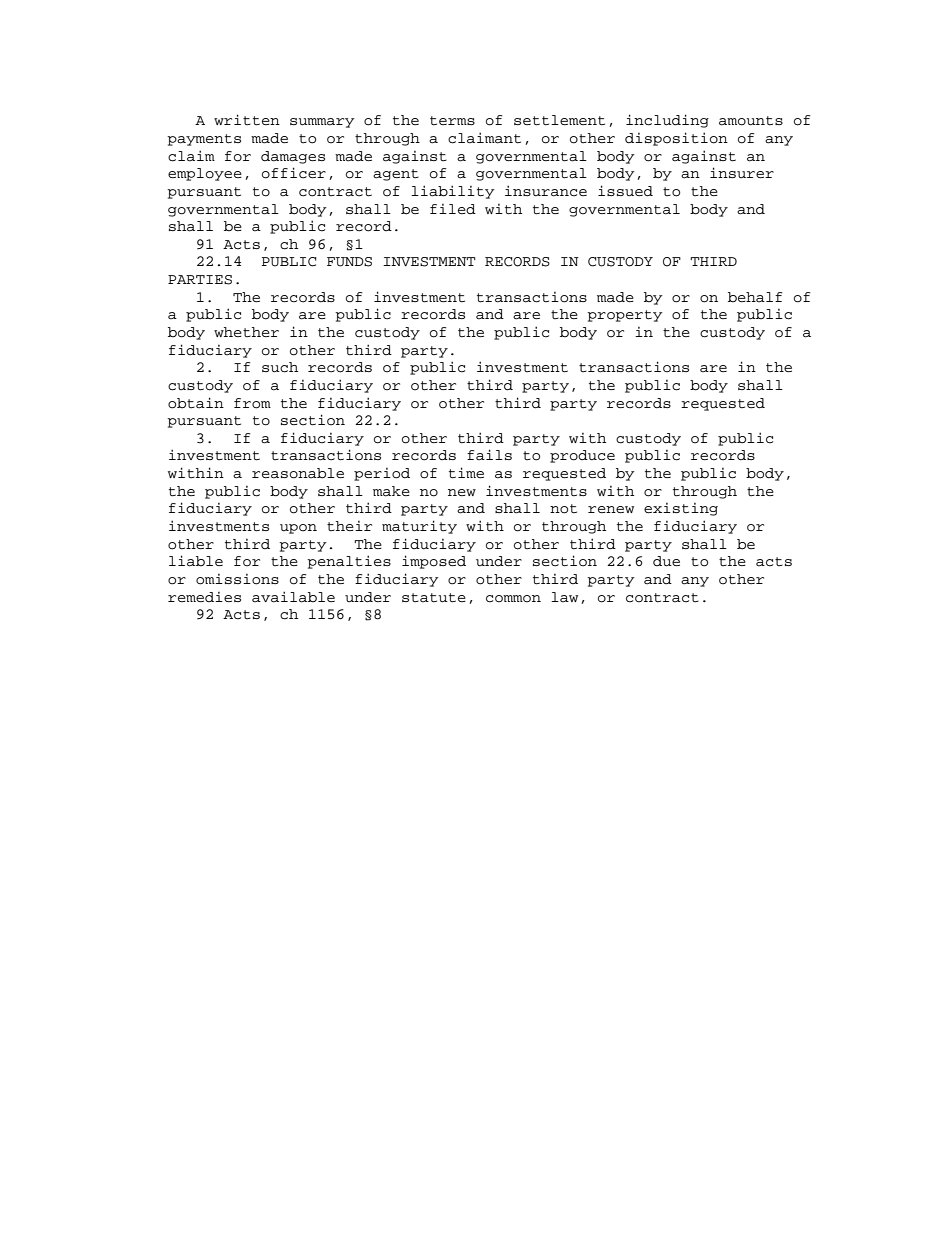  Describe the element at coordinates (452, 121) in the screenshot. I see `terms` at that location.
